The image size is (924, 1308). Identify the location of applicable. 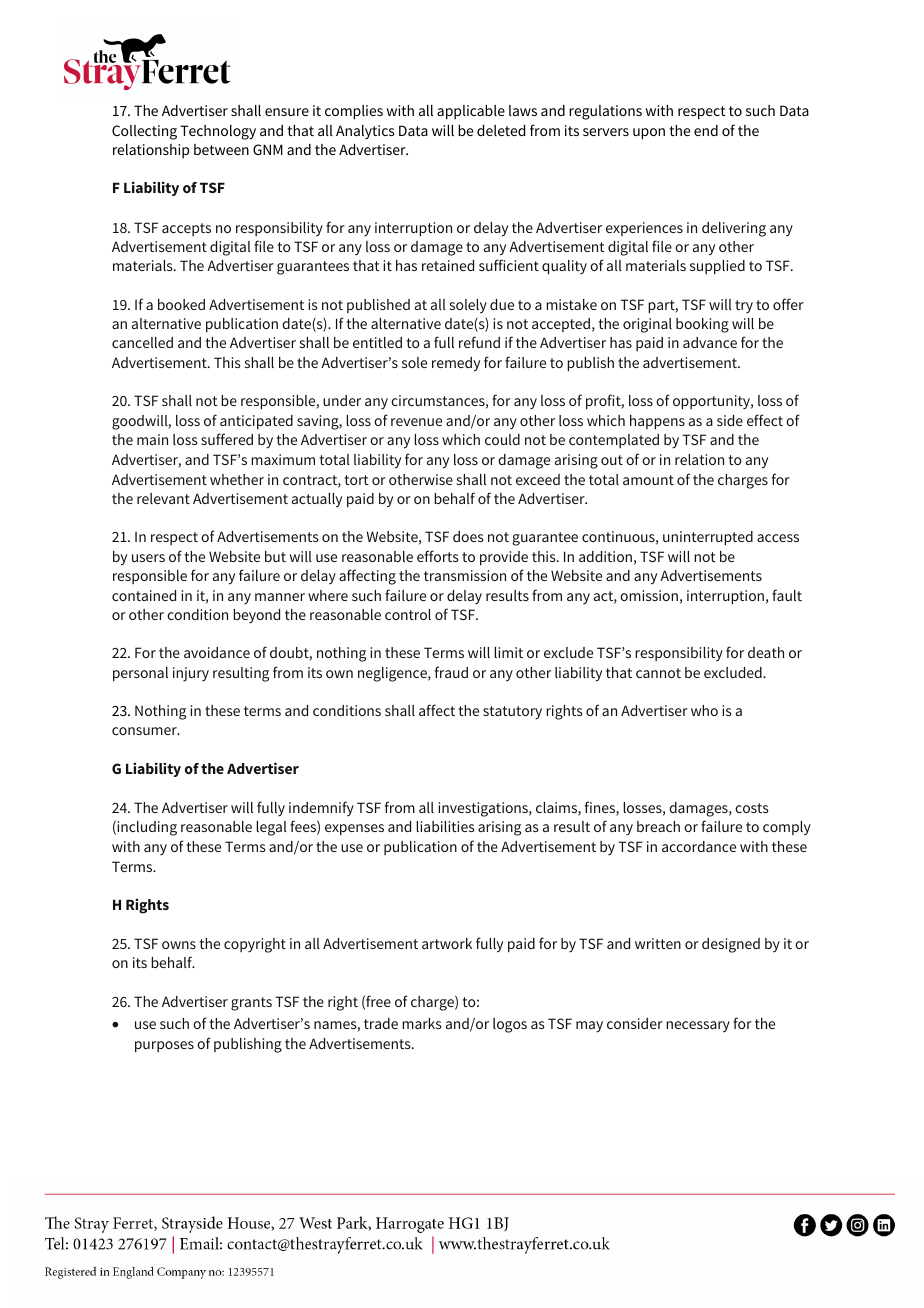
(471, 112).
